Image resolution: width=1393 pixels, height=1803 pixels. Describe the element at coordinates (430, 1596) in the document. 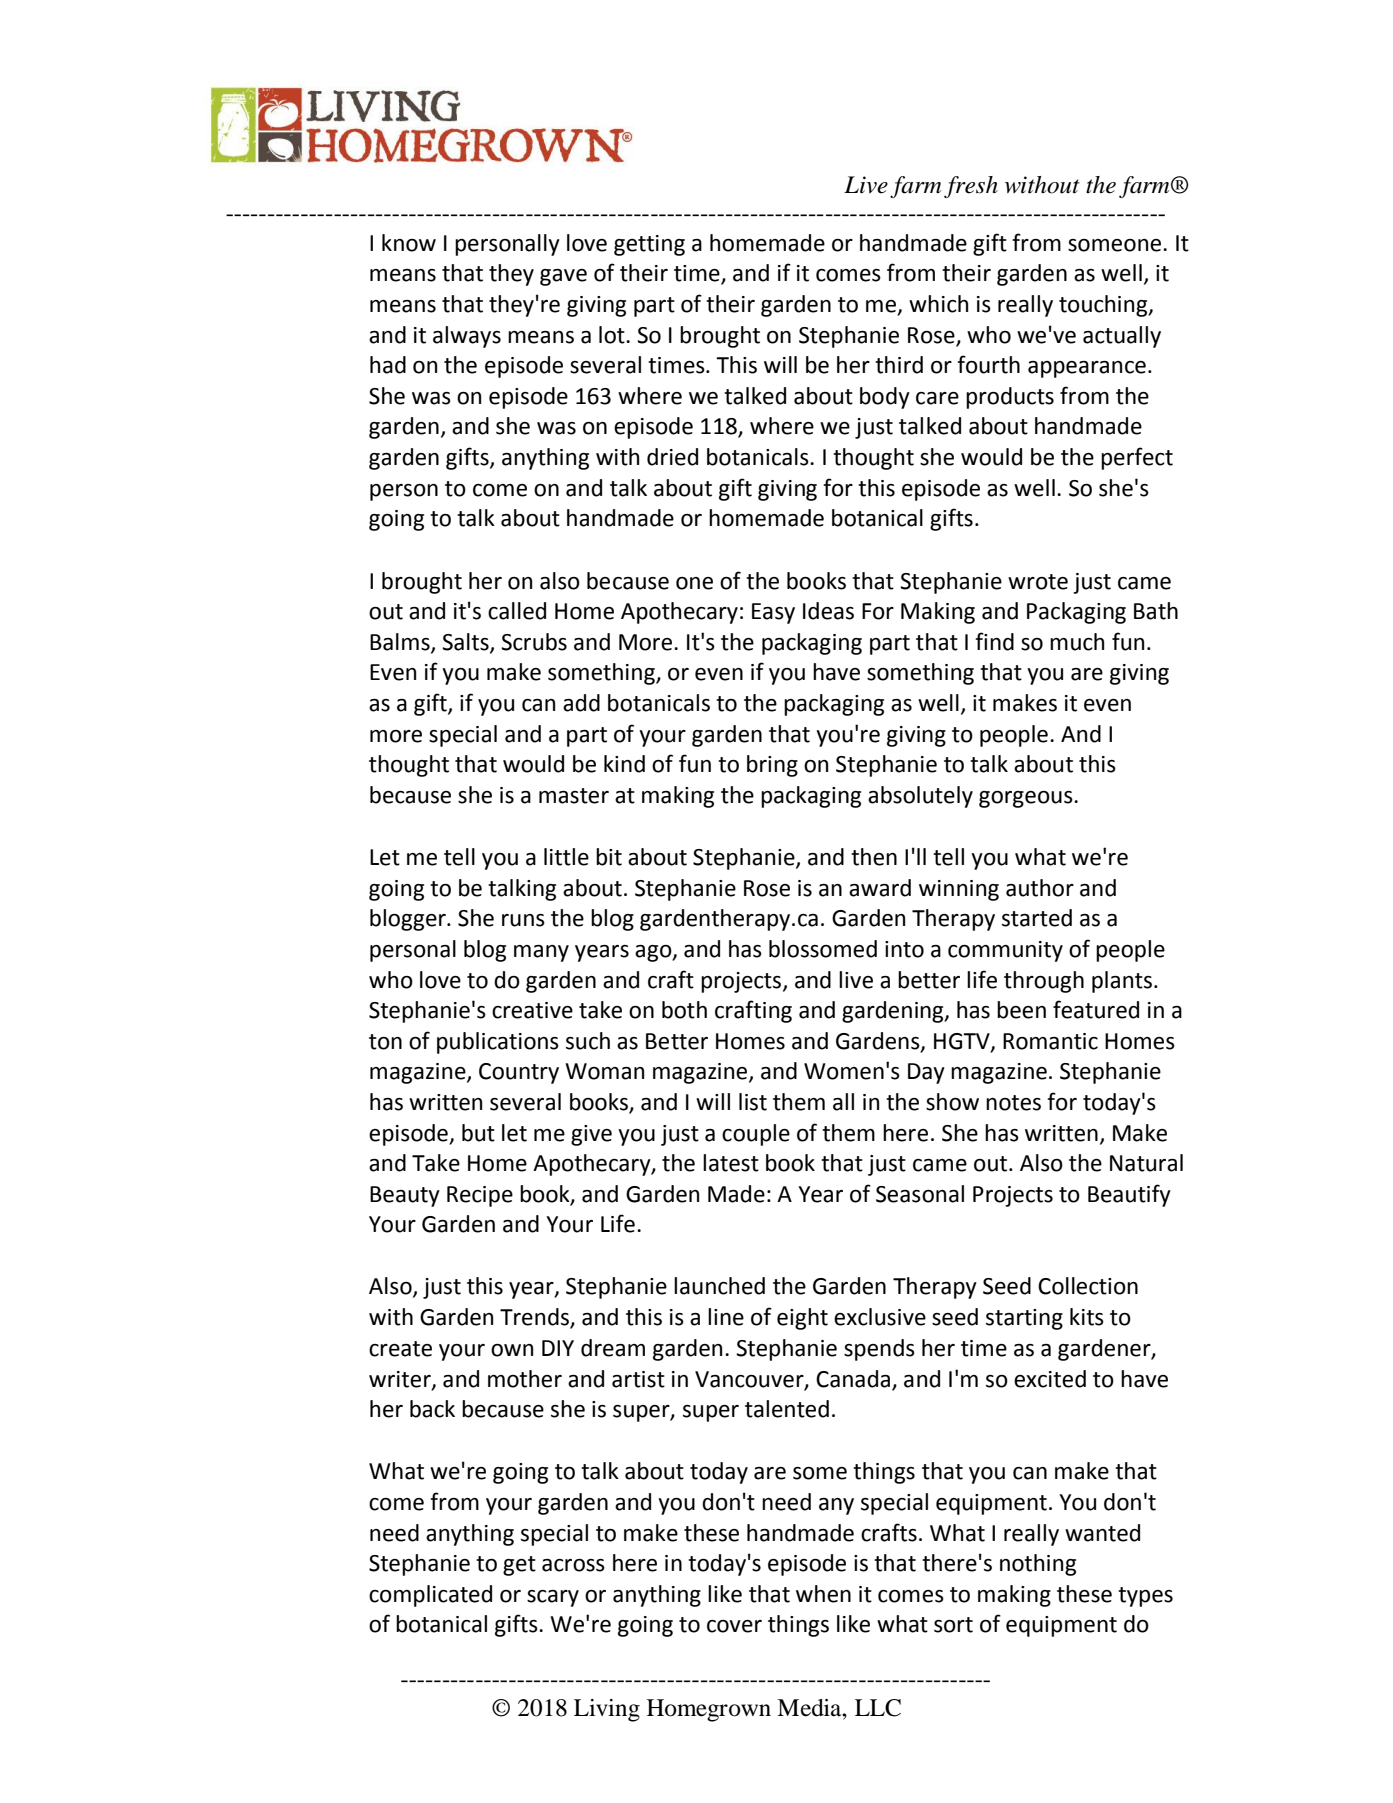

I see `complicated` at that location.
